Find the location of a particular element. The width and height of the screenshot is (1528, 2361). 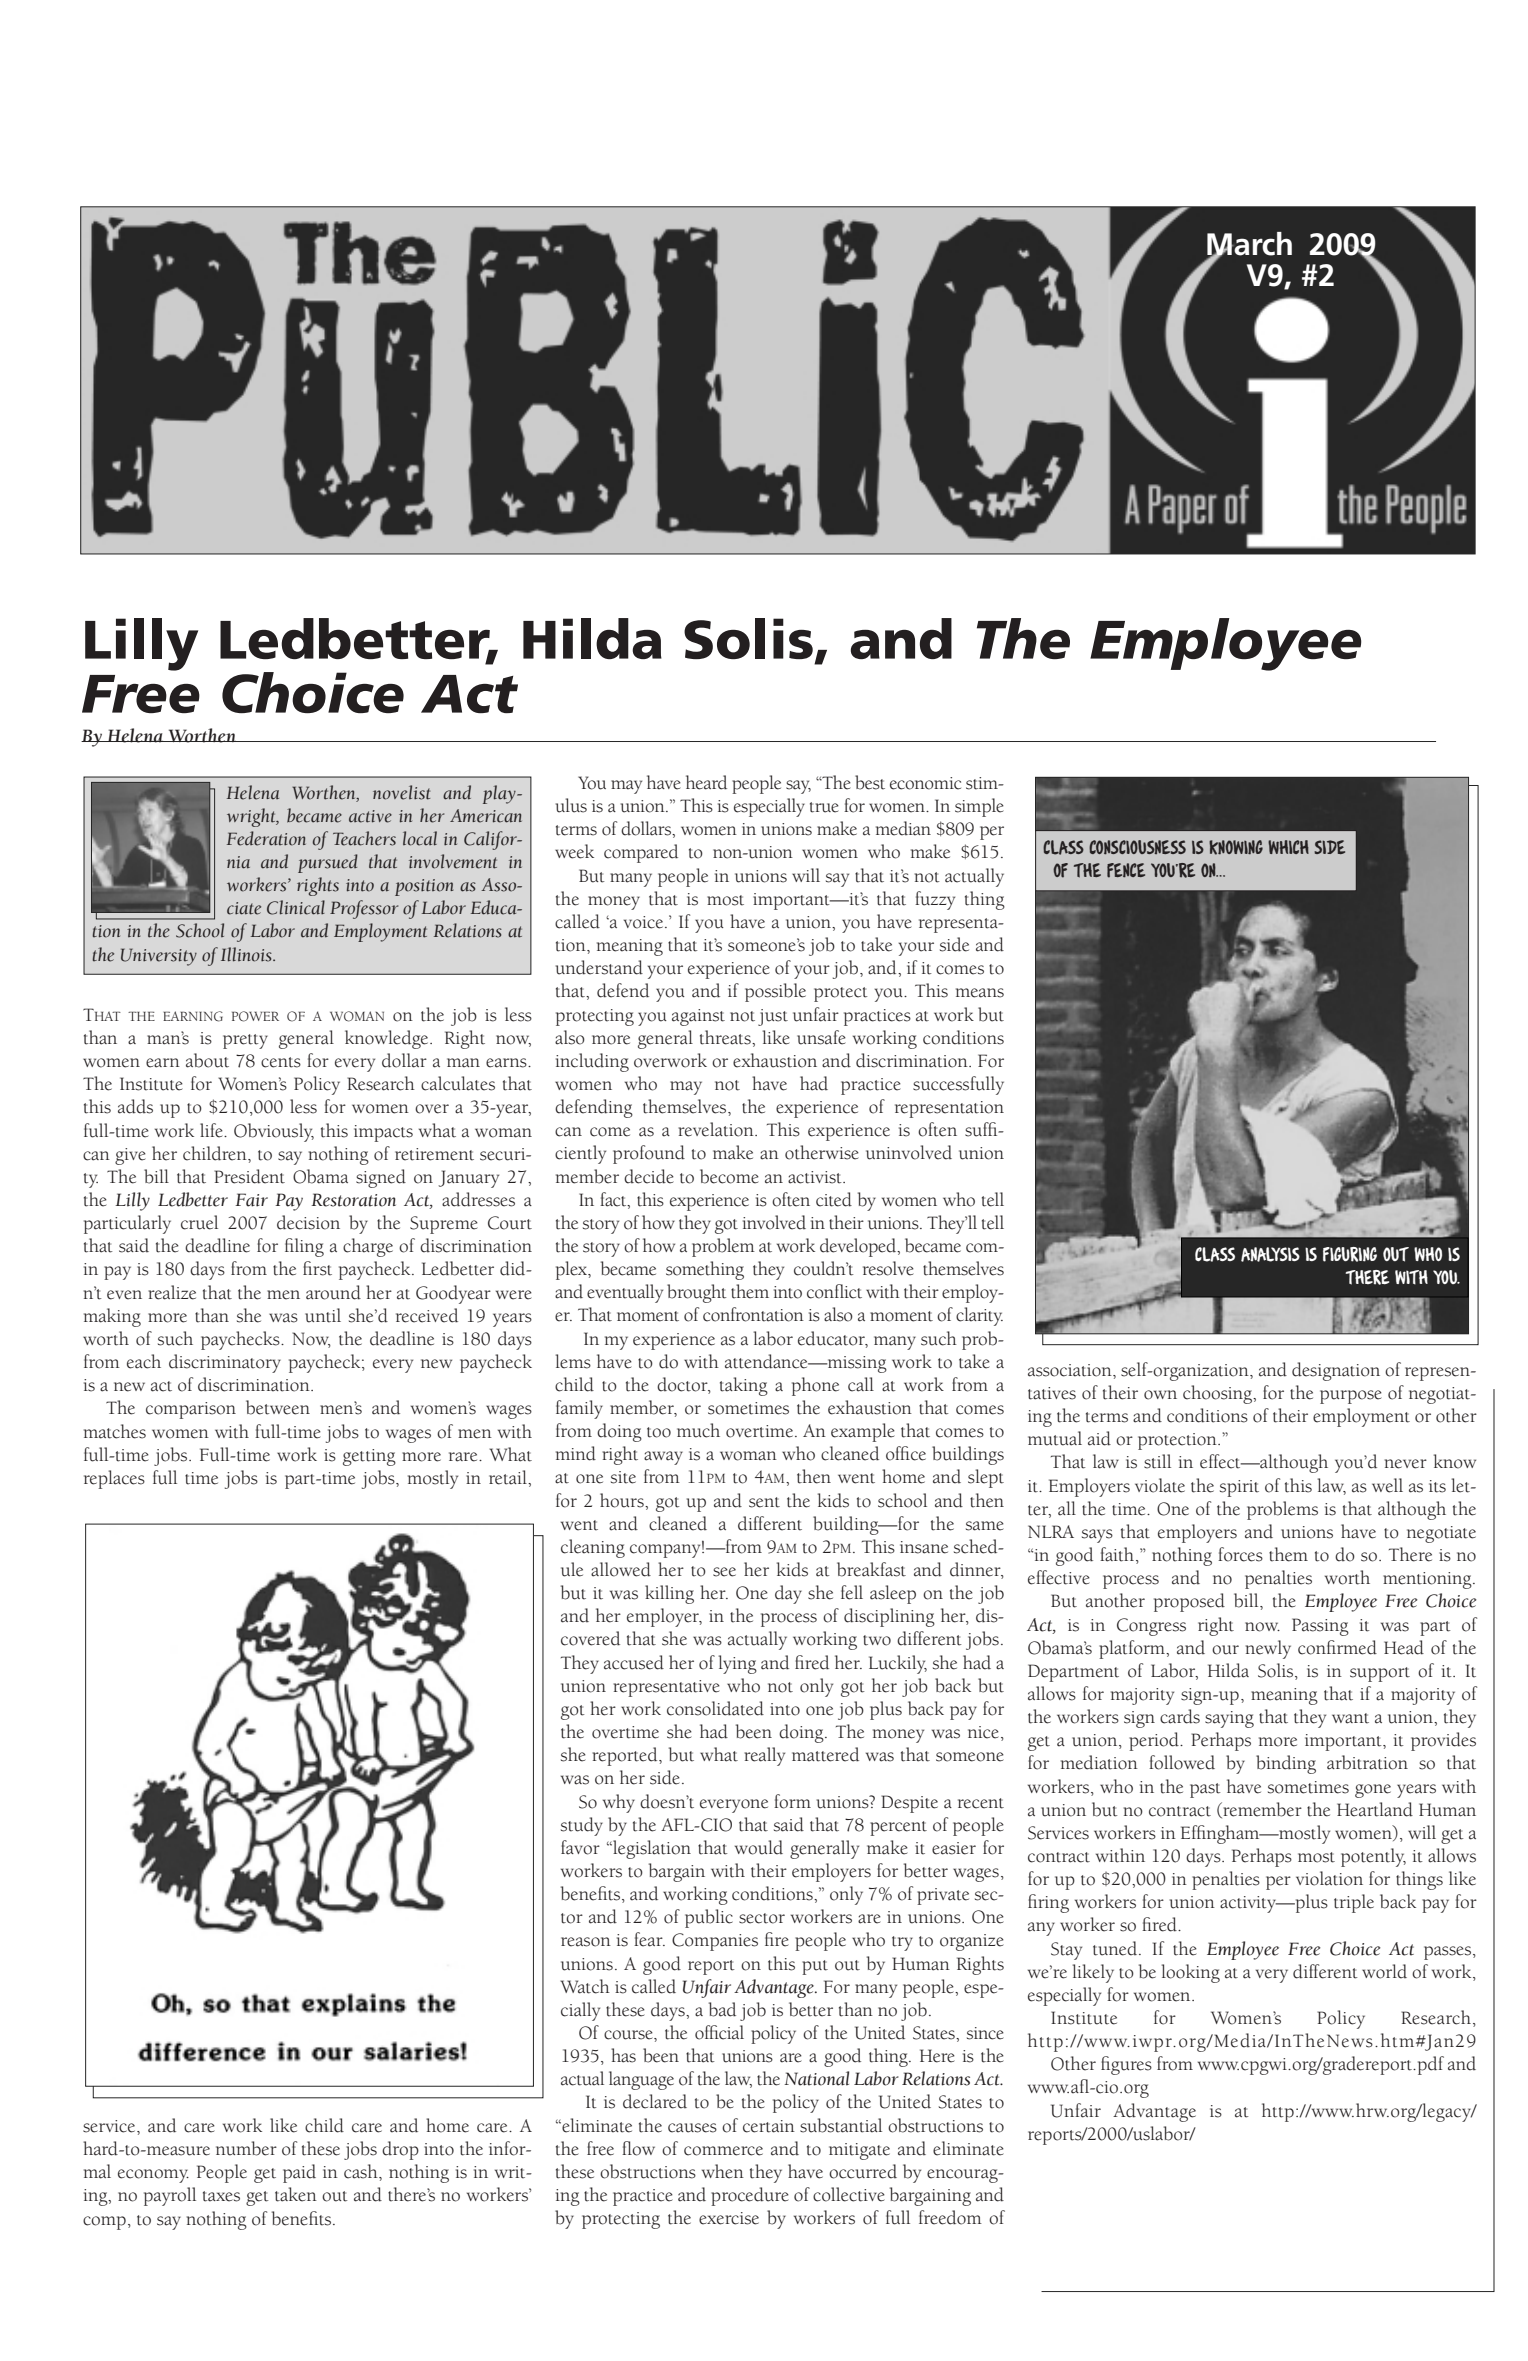

certain is located at coordinates (769, 2126).
